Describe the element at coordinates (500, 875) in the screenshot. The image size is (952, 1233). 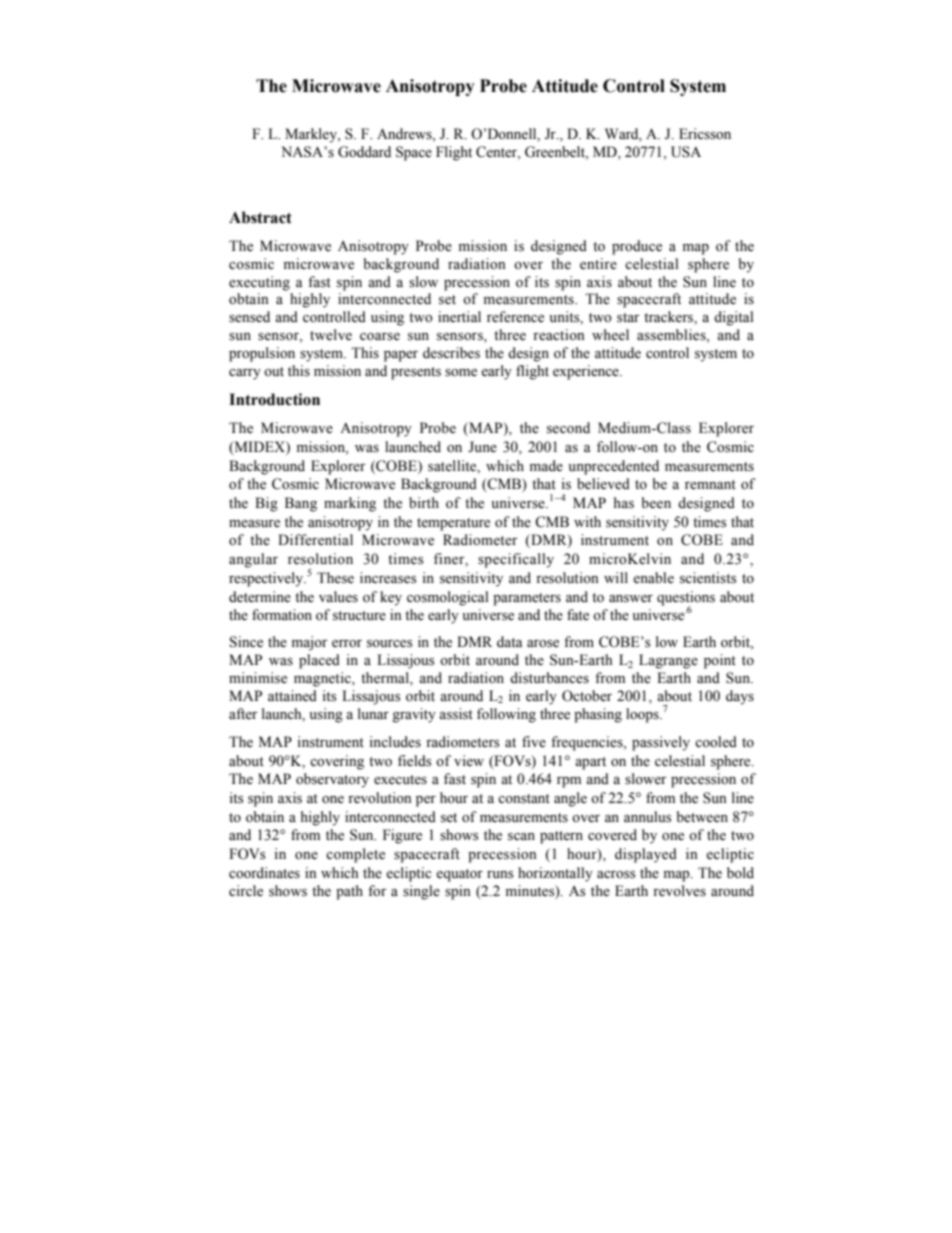
I see `runs` at that location.
